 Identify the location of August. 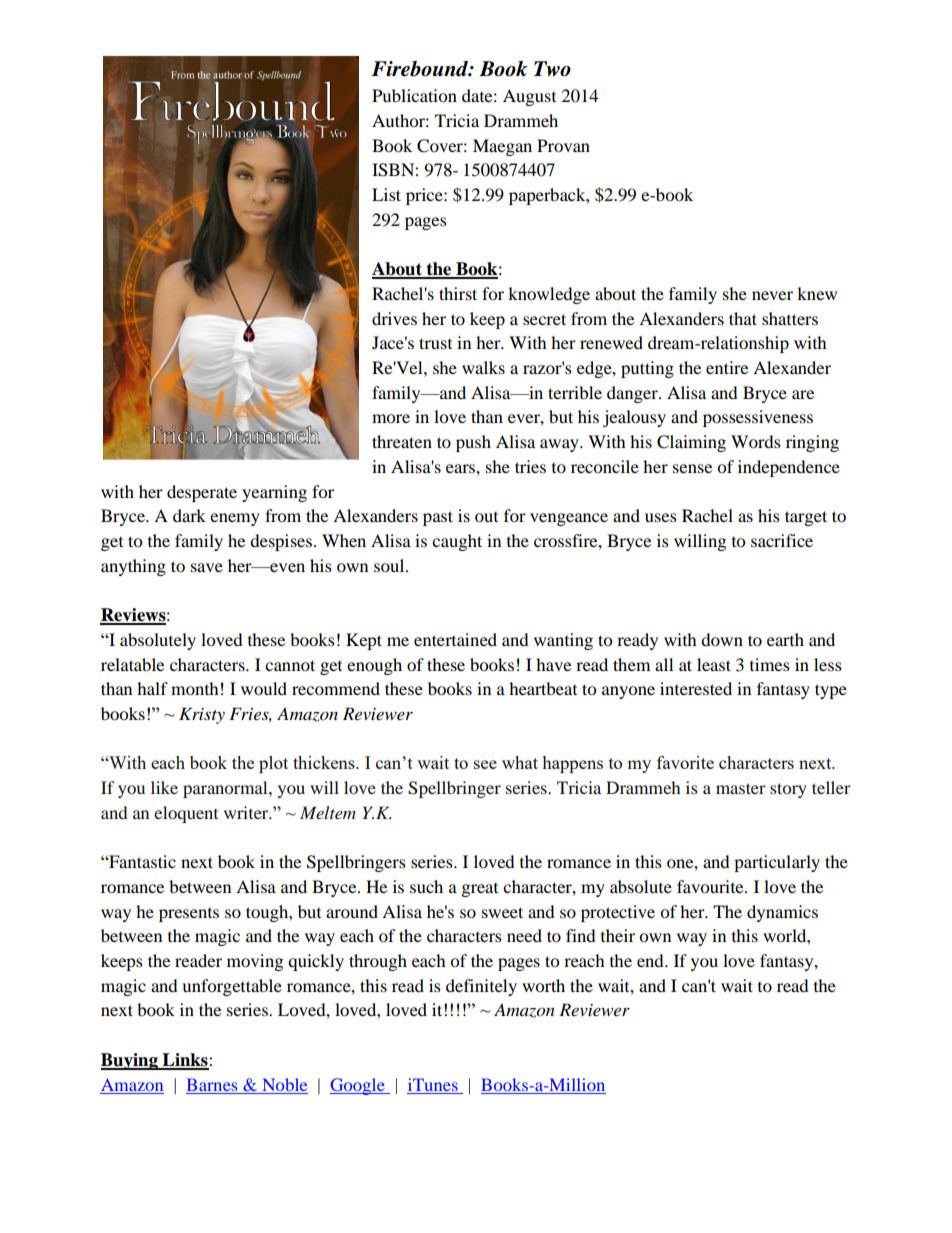
(529, 97).
